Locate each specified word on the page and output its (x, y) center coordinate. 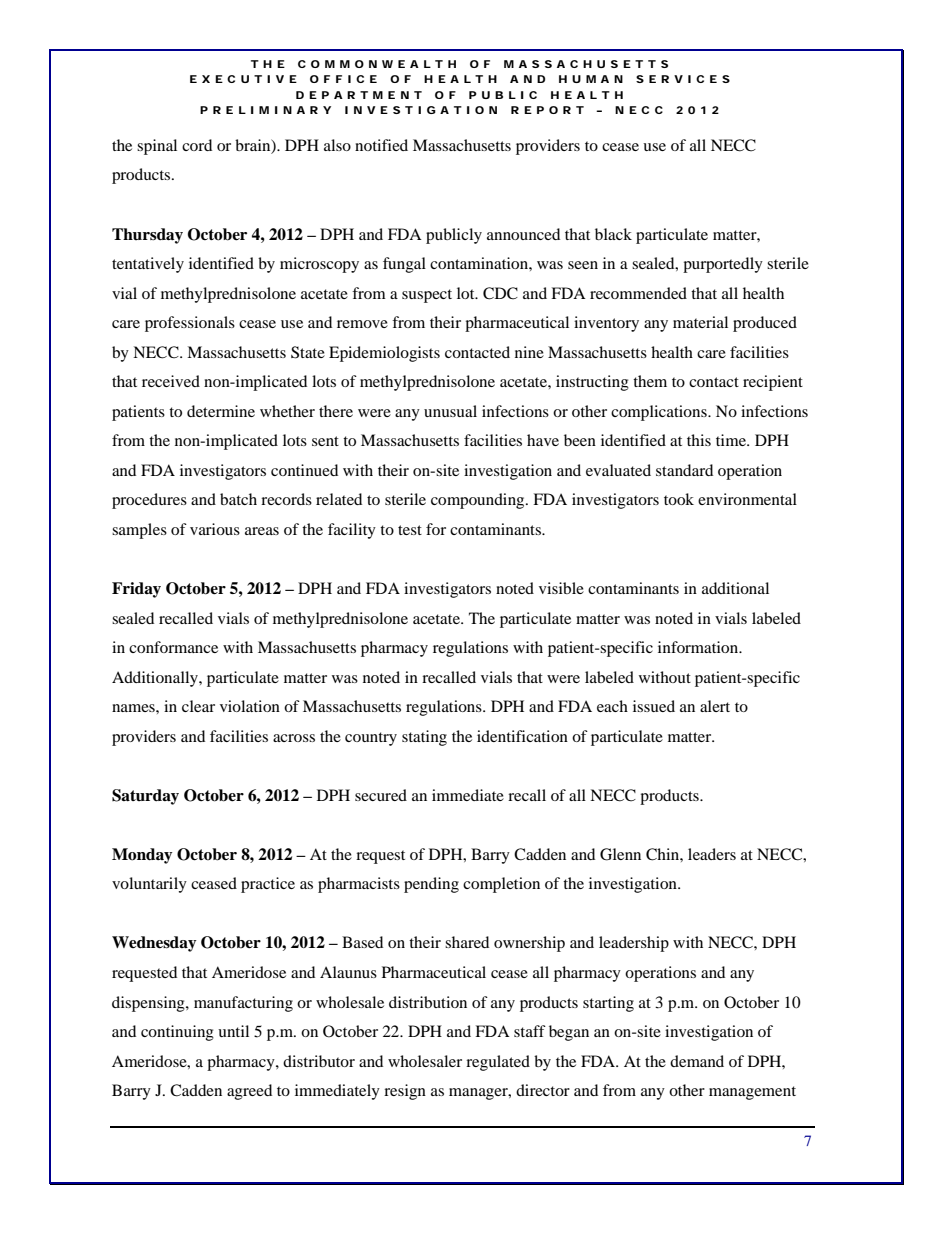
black (613, 234)
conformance (173, 647)
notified (381, 145)
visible (561, 588)
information (699, 647)
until (233, 1031)
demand (697, 1061)
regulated (498, 1063)
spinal (157, 147)
